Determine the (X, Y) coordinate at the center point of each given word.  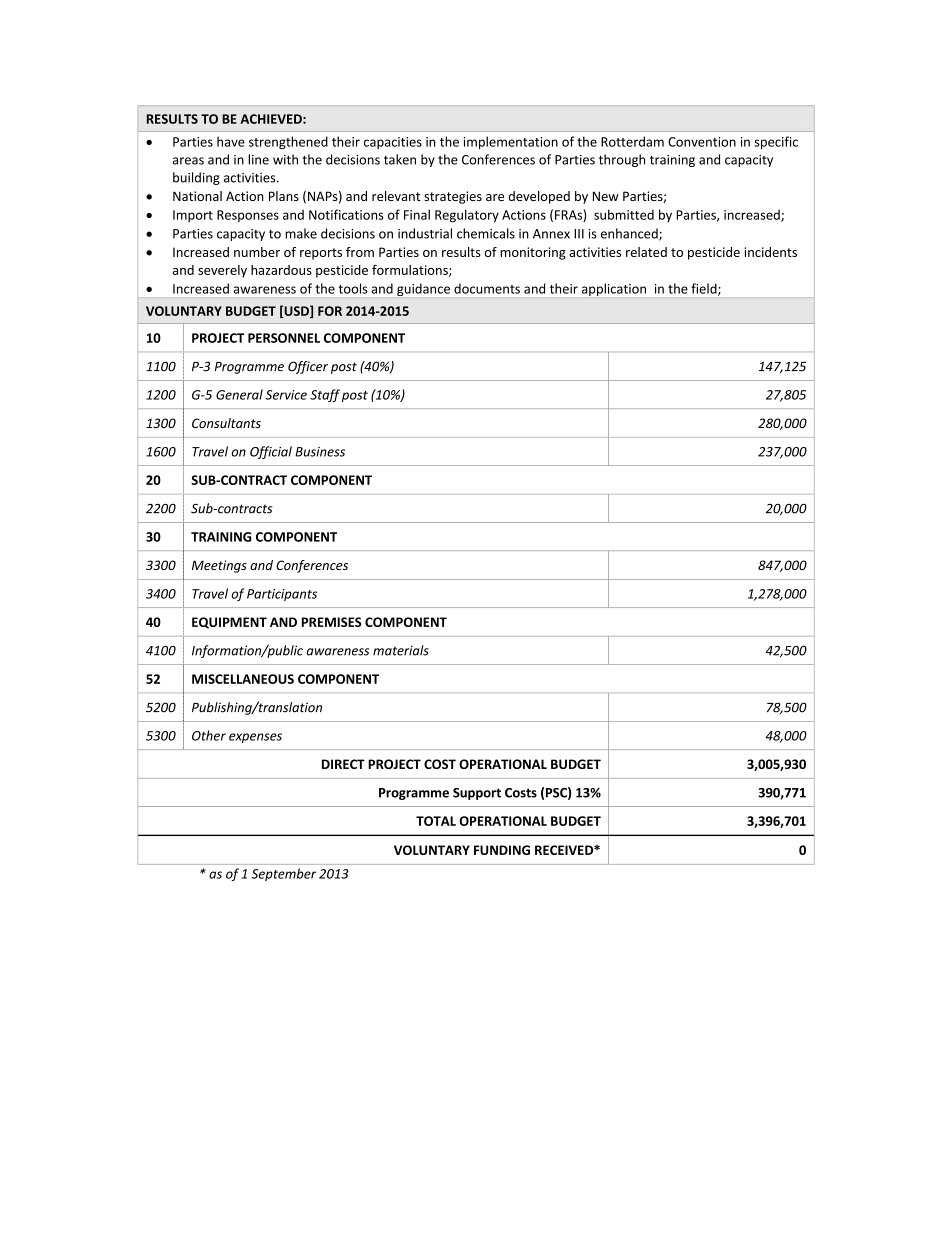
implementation (511, 142)
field (705, 289)
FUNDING (502, 850)
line (258, 159)
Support (477, 794)
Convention (702, 142)
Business (320, 452)
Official (271, 452)
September (283, 874)
